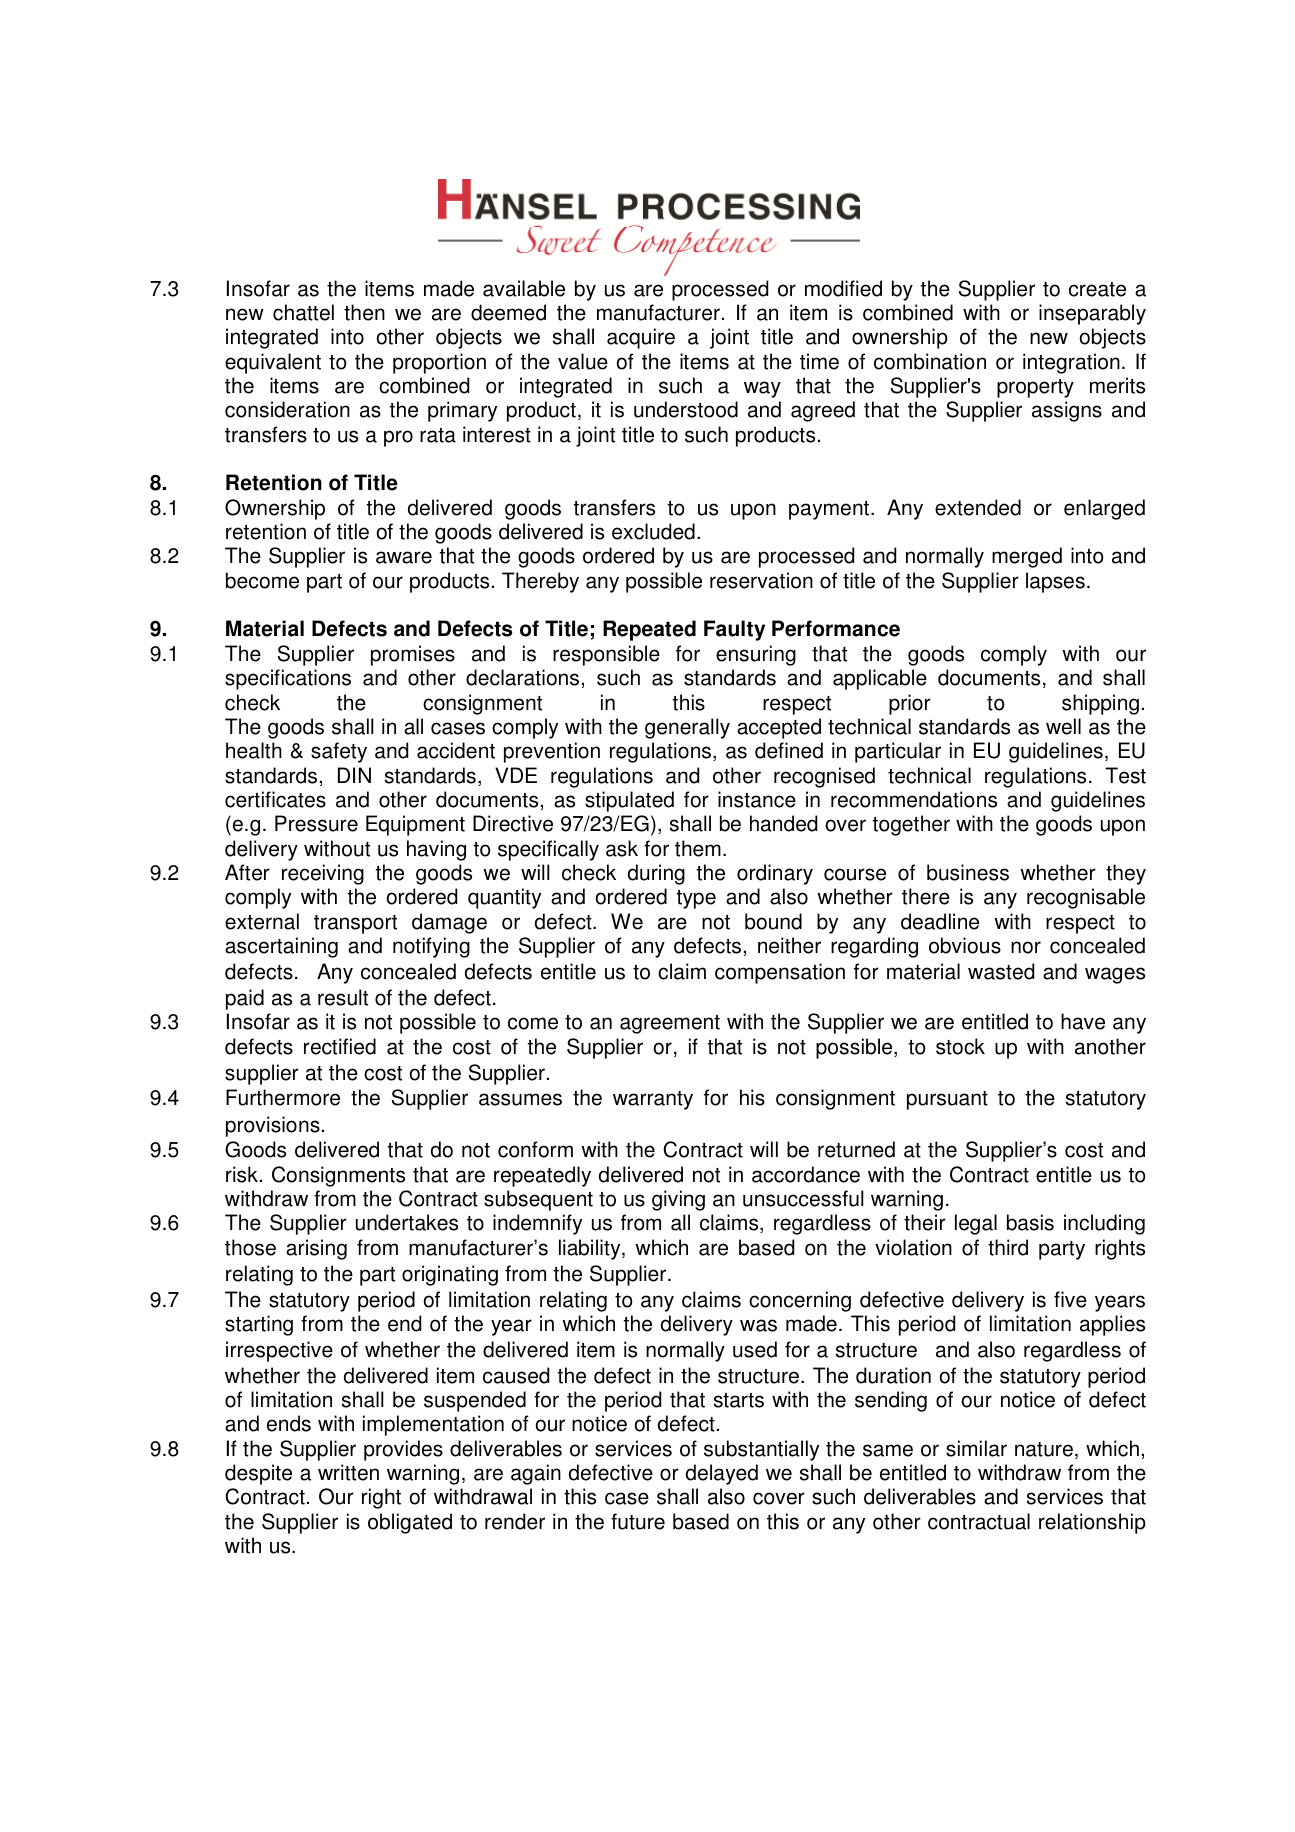  What do you see at coordinates (696, 899) in the document?
I see `type` at bounding box center [696, 899].
